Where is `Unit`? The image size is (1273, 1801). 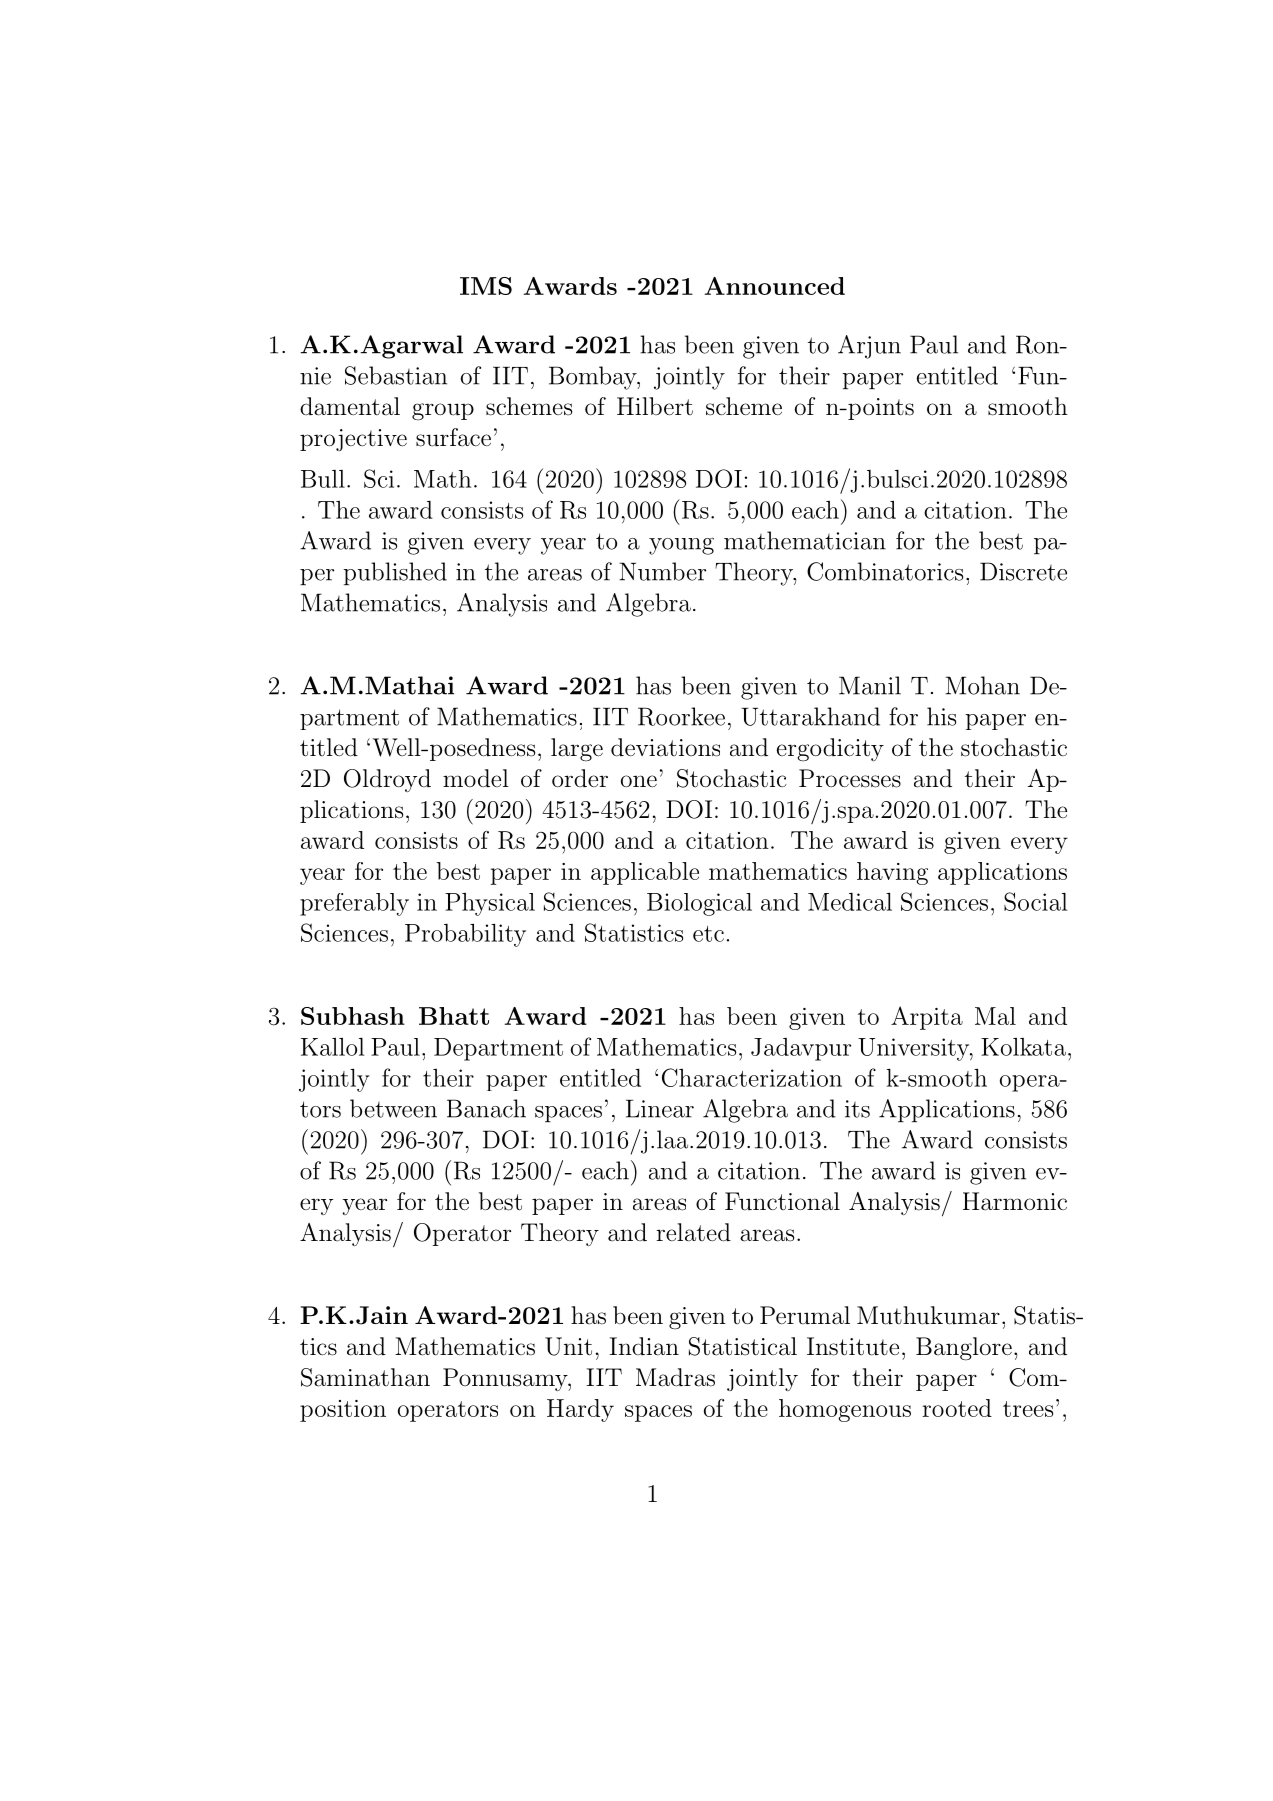
Unit is located at coordinates (568, 1346).
